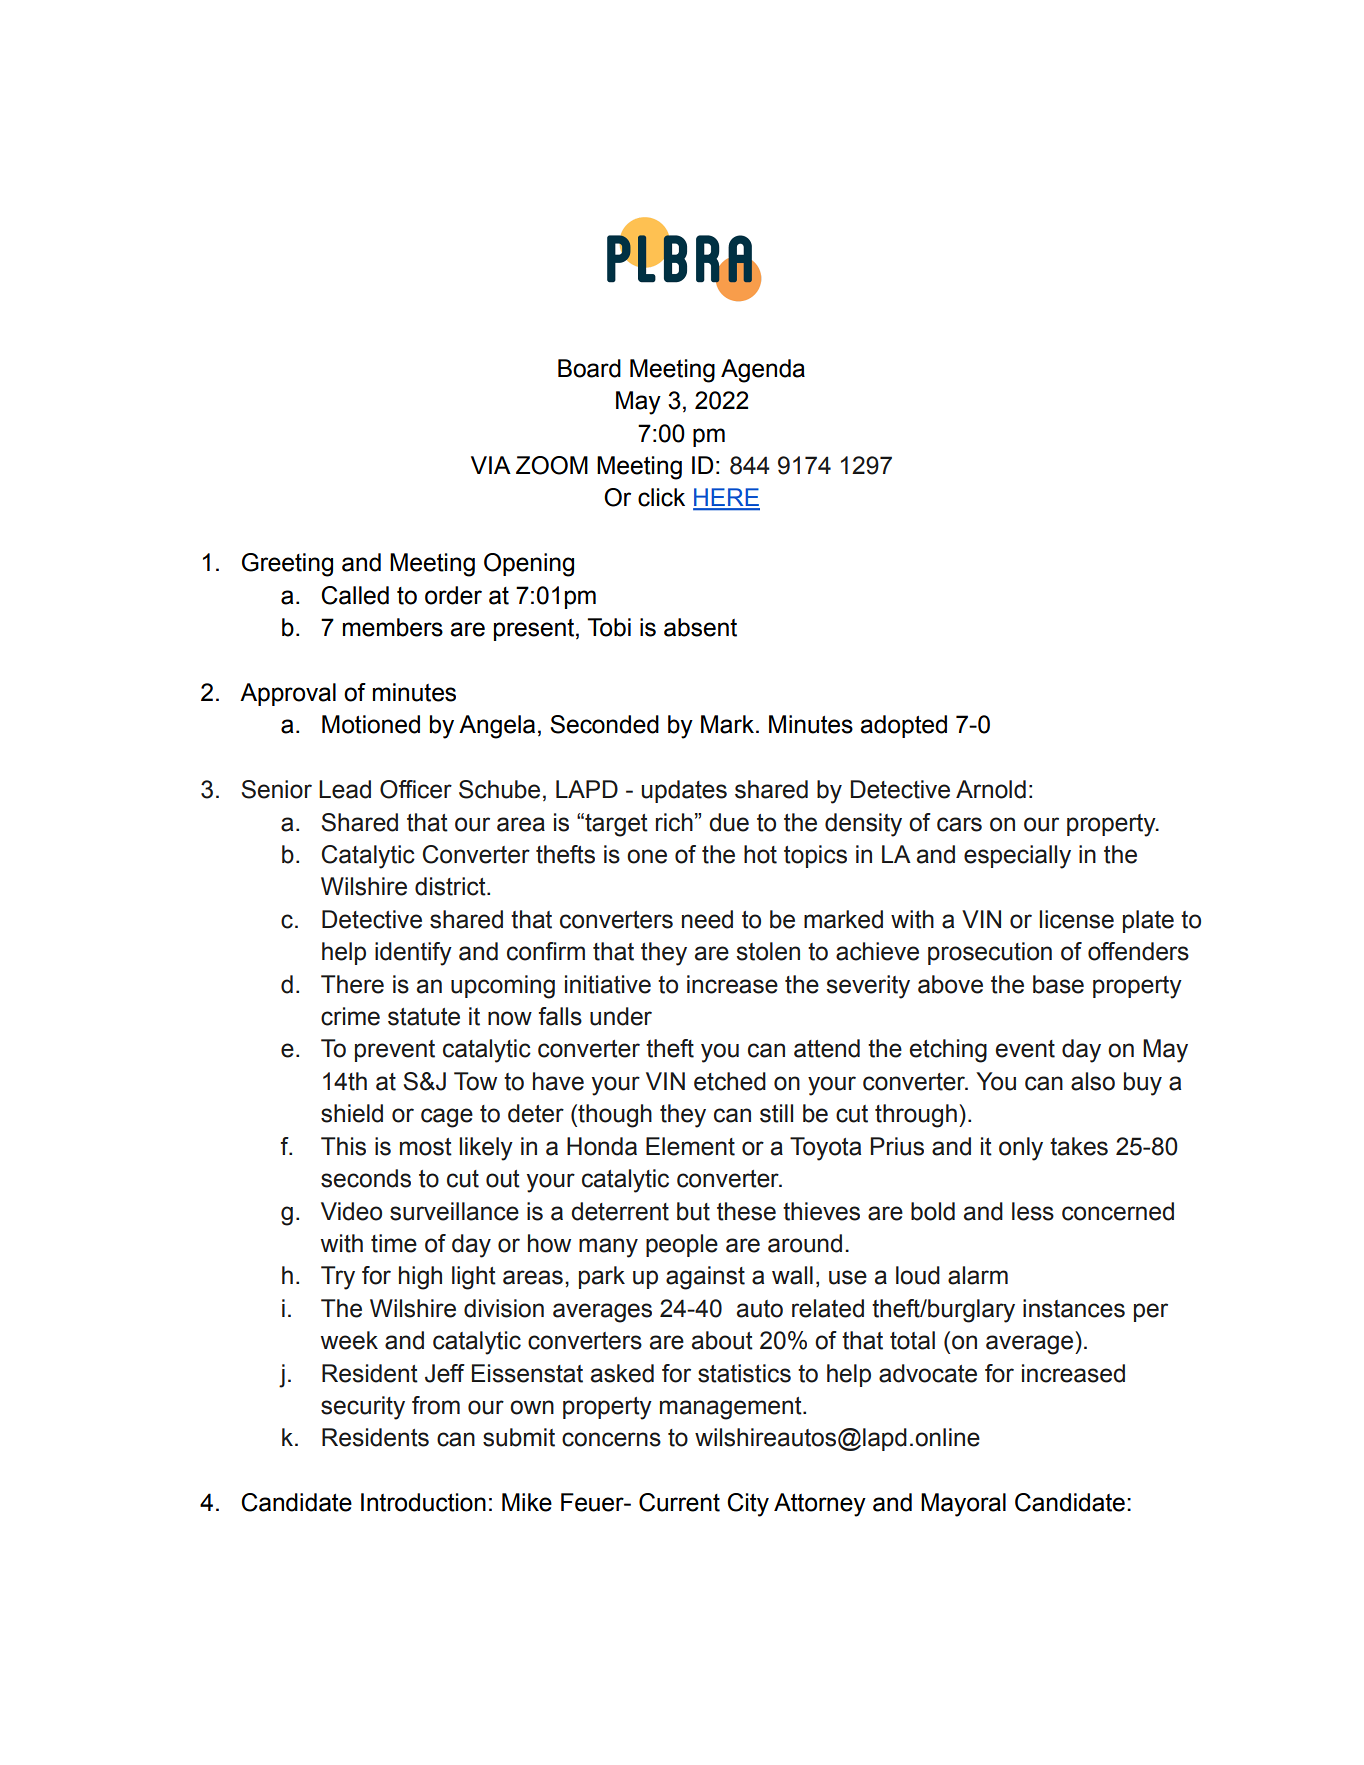  What do you see at coordinates (748, 1505) in the page?
I see `City` at bounding box center [748, 1505].
